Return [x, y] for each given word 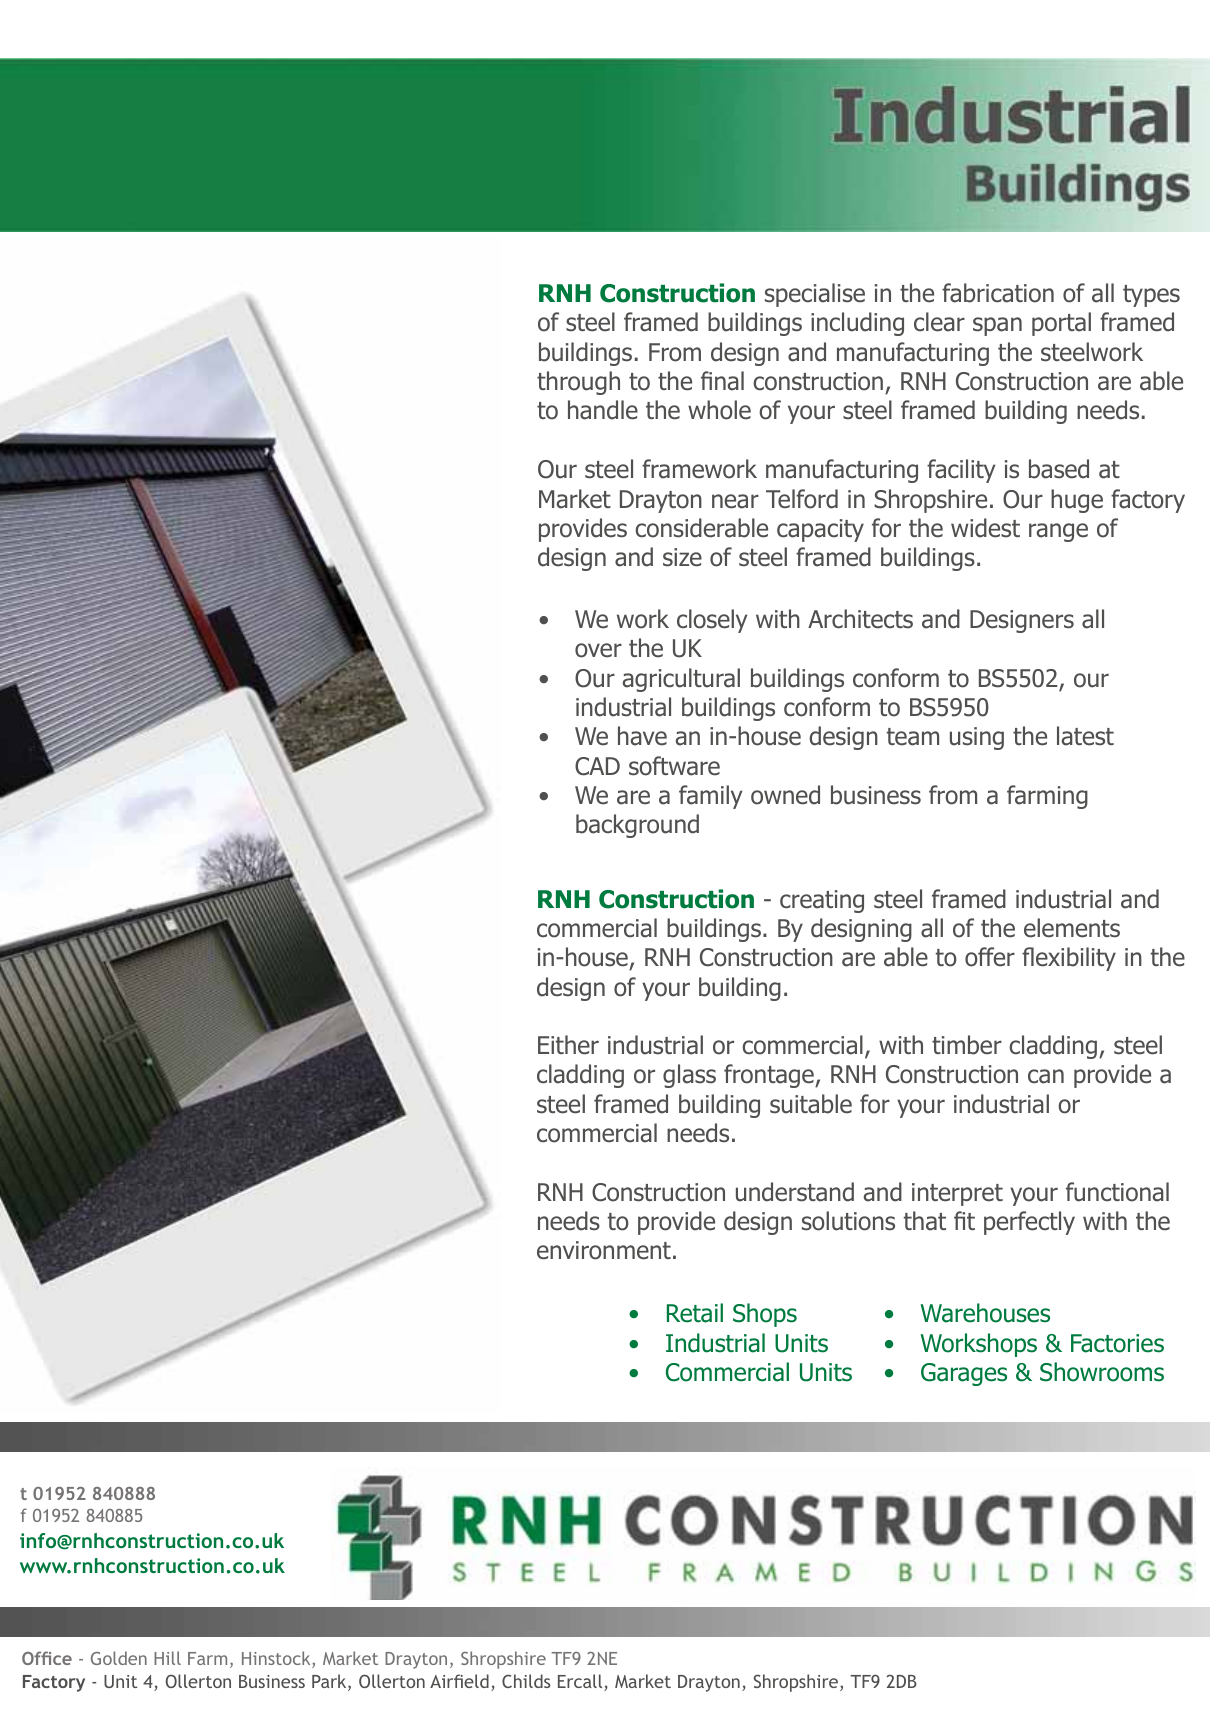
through [578, 383]
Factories [1117, 1343]
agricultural [681, 680]
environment [604, 1250]
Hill [167, 1658]
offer [990, 957]
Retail [695, 1313]
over [598, 650]
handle [603, 410]
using [977, 738]
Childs [526, 1681]
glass [689, 1076]
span [997, 326]
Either [568, 1045]
